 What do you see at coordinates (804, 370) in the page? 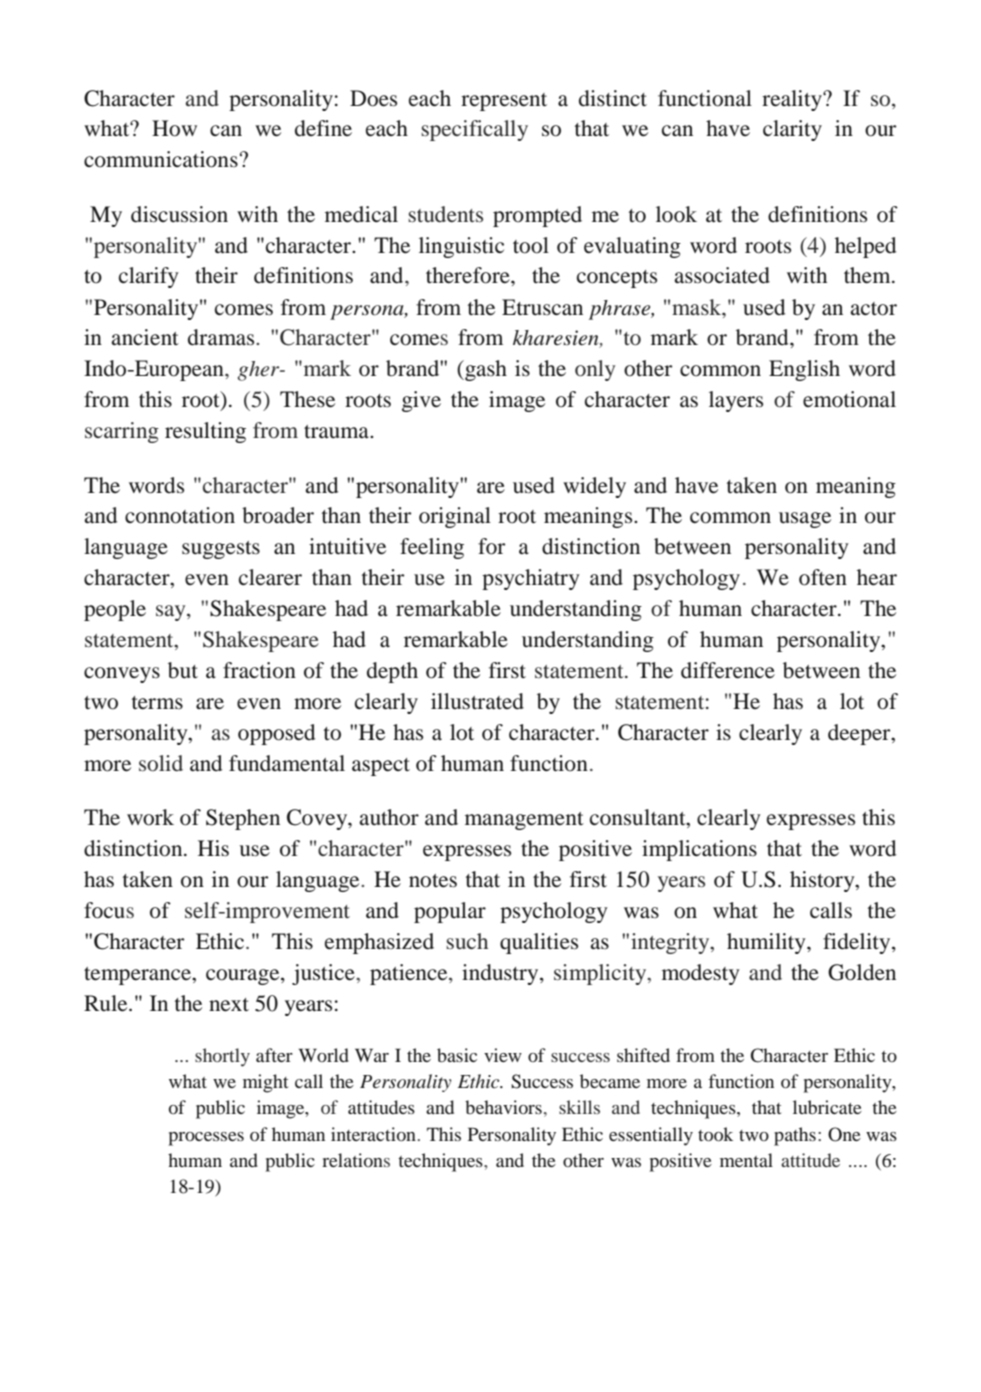
I see `English` at bounding box center [804, 370].
